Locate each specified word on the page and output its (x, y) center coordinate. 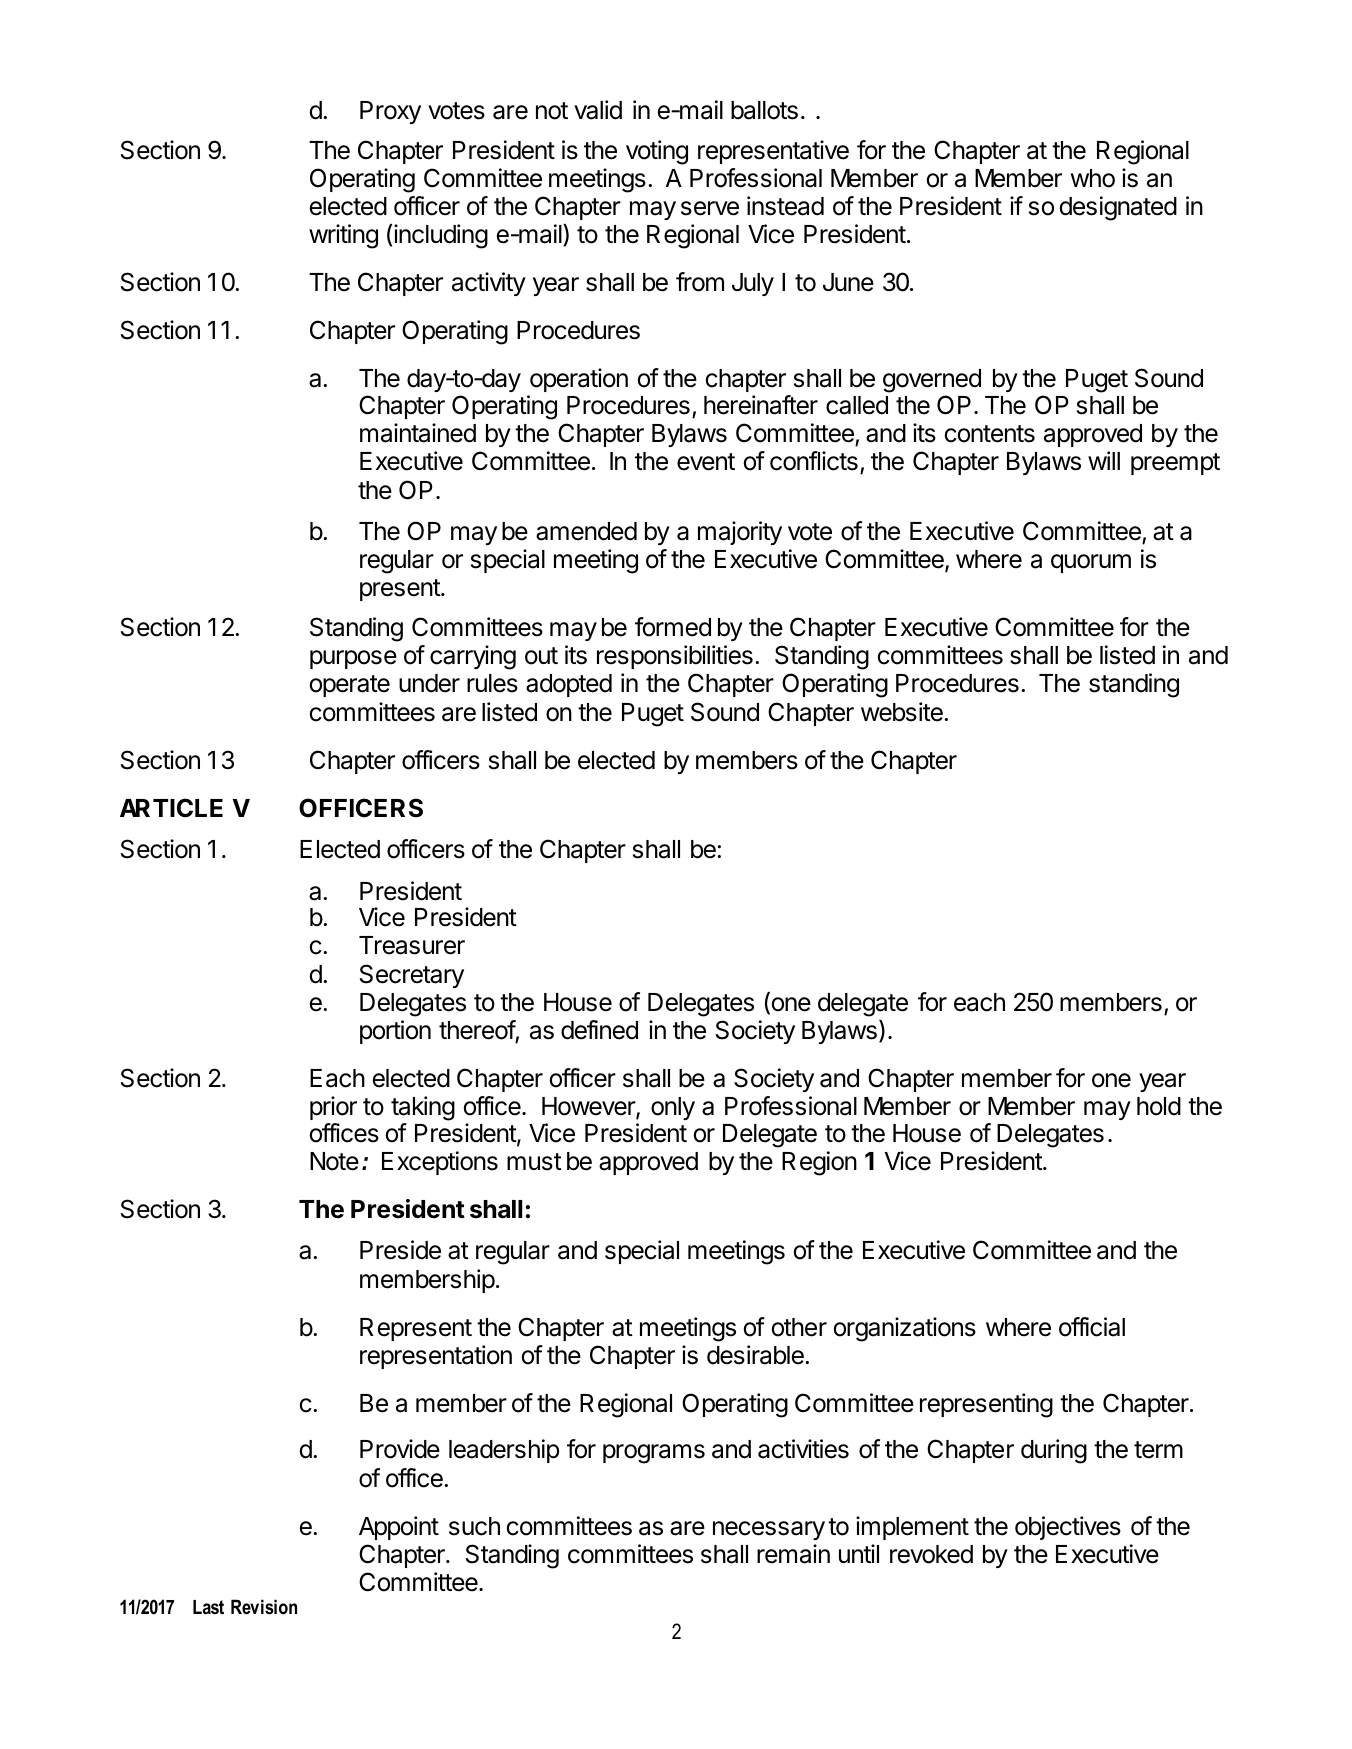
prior (333, 1108)
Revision (264, 1607)
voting (657, 152)
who (1093, 178)
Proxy (390, 112)
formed (673, 627)
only (673, 1108)
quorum (1091, 563)
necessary (769, 1530)
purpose (353, 659)
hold (1159, 1106)
